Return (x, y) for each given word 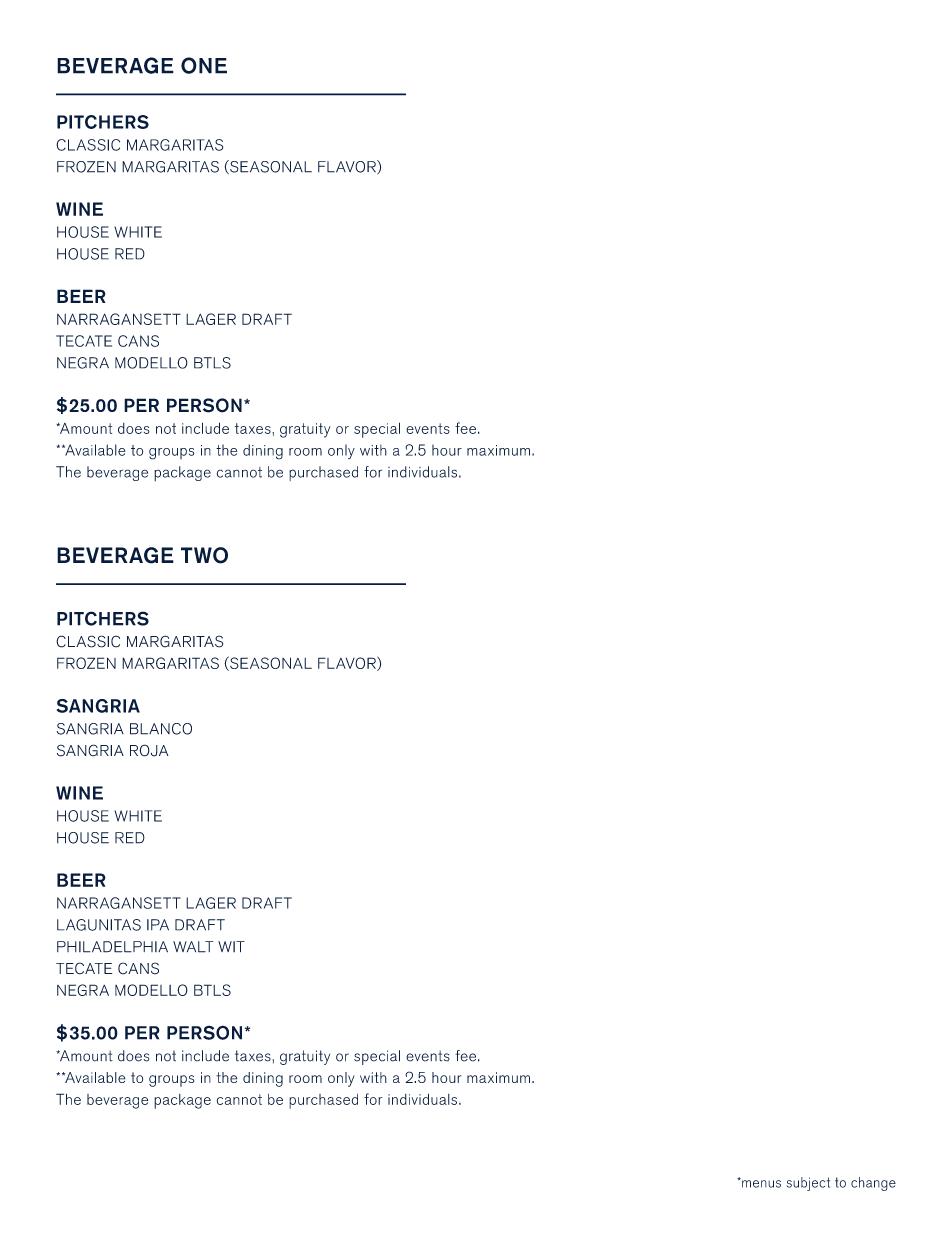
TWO (204, 555)
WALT (193, 947)
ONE (204, 65)
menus (760, 1183)
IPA (158, 925)
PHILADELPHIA (112, 947)
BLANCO (161, 729)
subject (808, 1184)
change (873, 1184)
